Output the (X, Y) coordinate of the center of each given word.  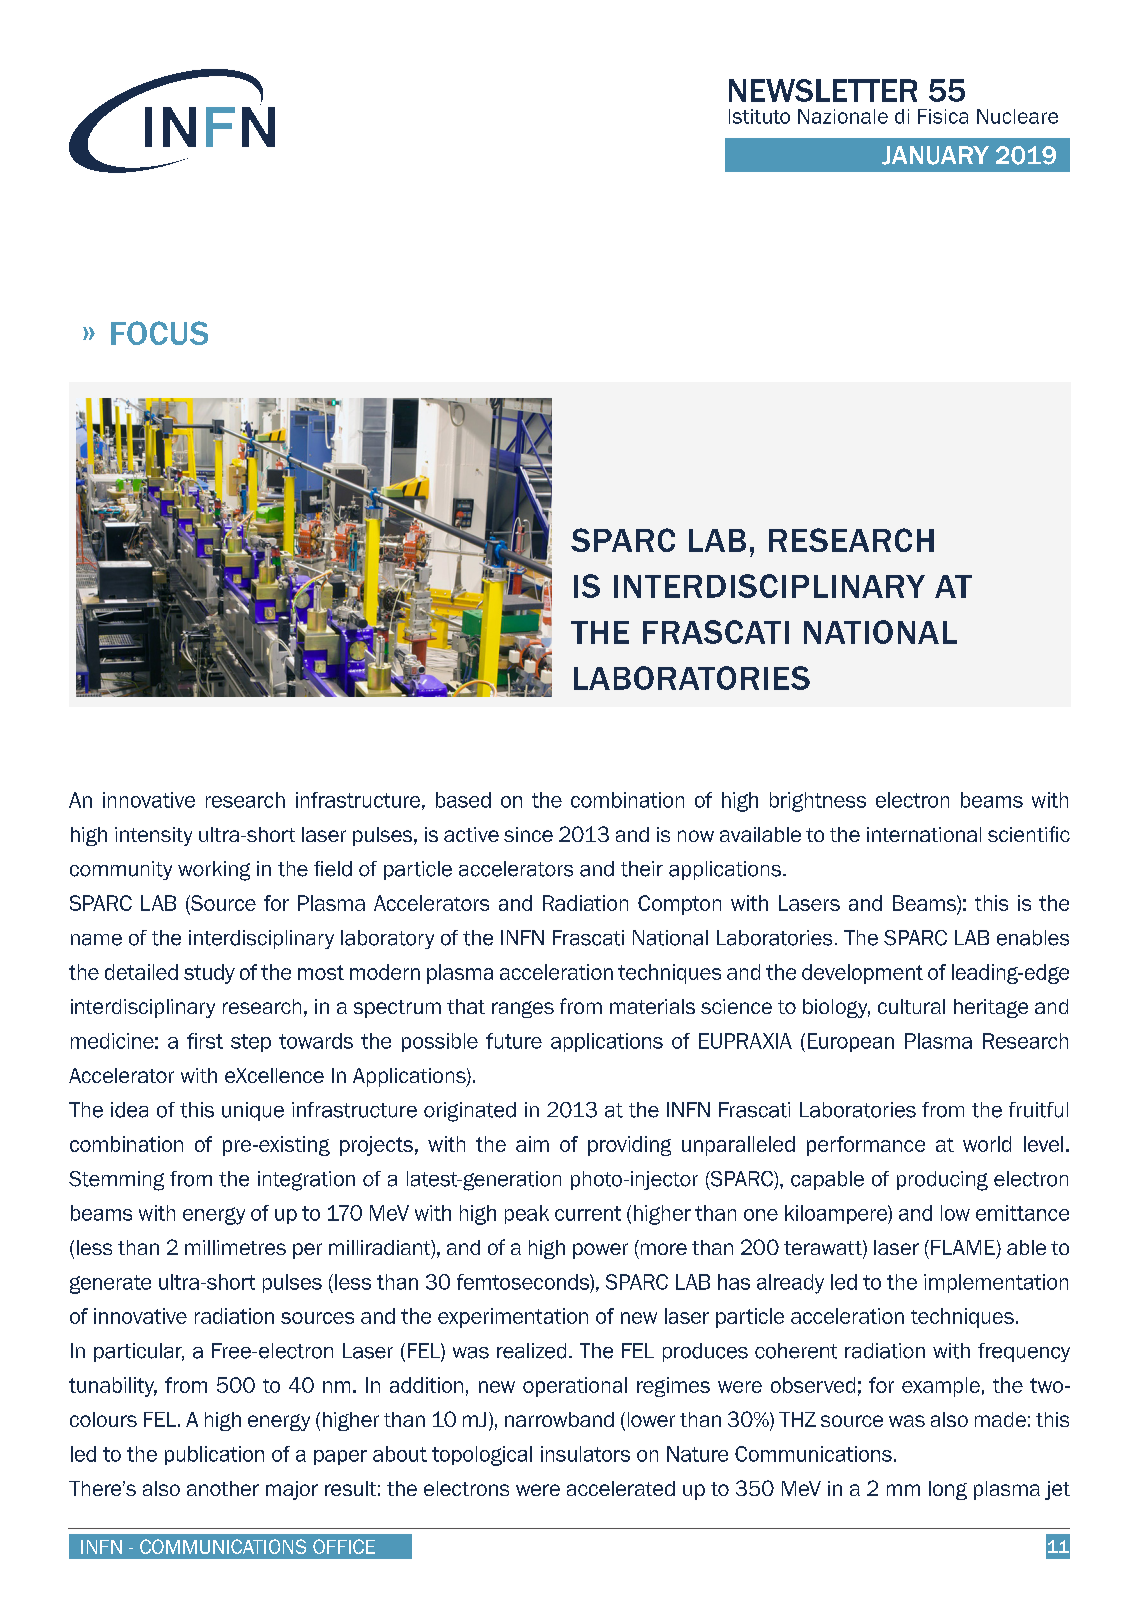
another (223, 1488)
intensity (153, 836)
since (528, 834)
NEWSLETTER (823, 90)
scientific (1029, 834)
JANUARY (935, 155)
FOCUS (159, 333)
